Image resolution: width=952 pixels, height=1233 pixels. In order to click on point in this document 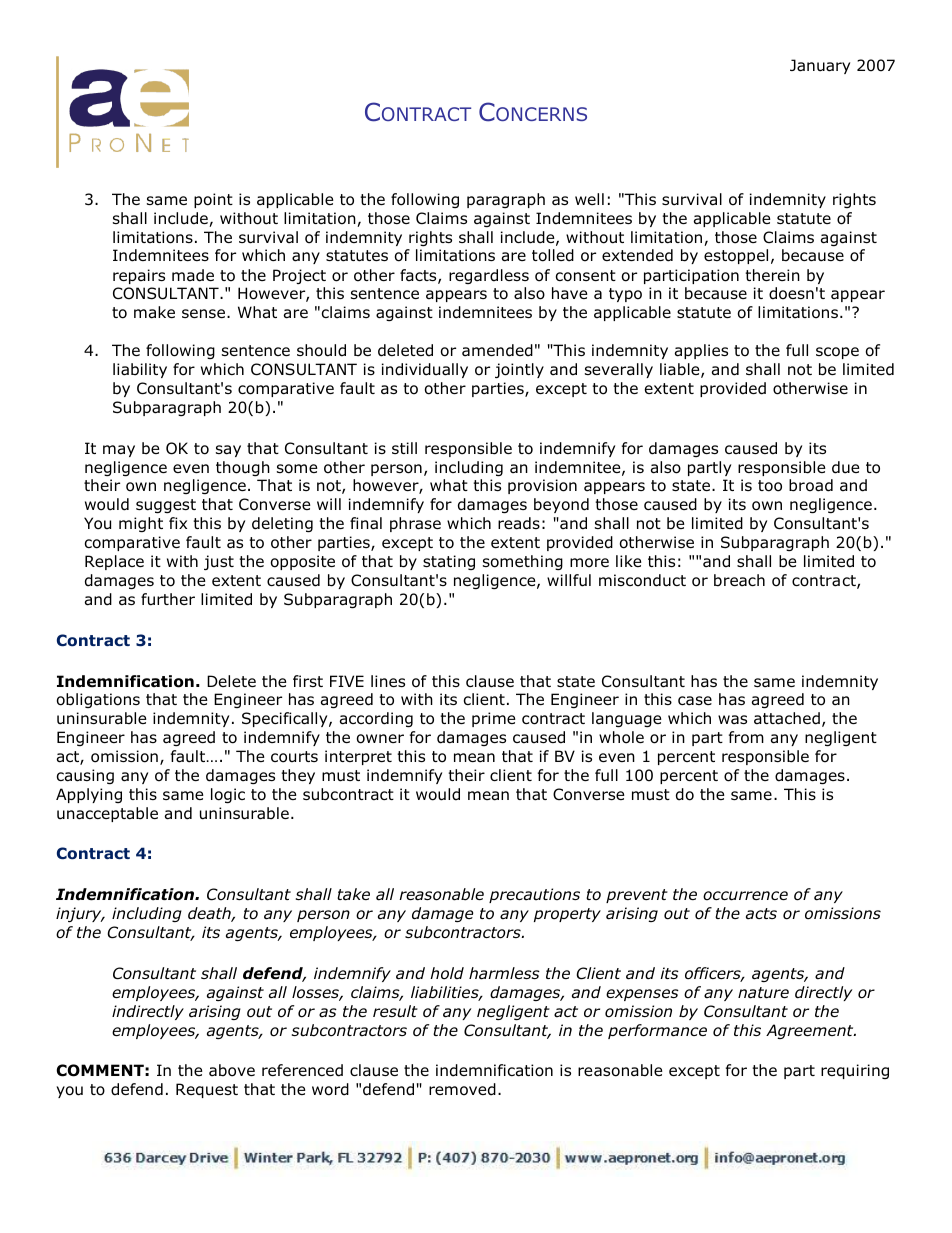, I will do `click(213, 200)`.
